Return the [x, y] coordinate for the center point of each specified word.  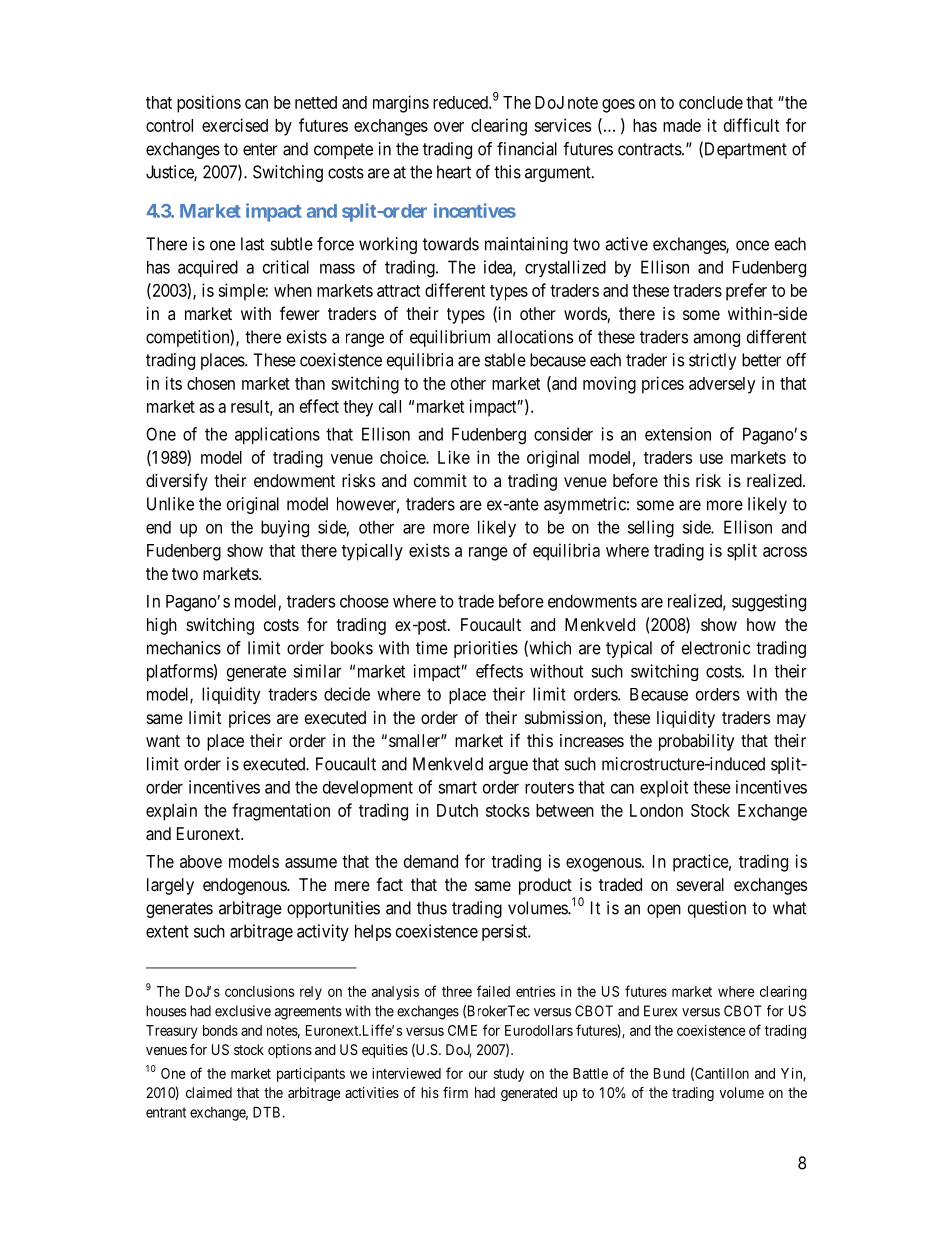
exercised [235, 125]
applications [277, 435]
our [478, 1074]
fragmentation [281, 812]
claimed [209, 1092]
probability [696, 742]
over [449, 127]
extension [678, 434]
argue [508, 767]
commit [440, 480]
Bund [669, 1073]
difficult [751, 125]
